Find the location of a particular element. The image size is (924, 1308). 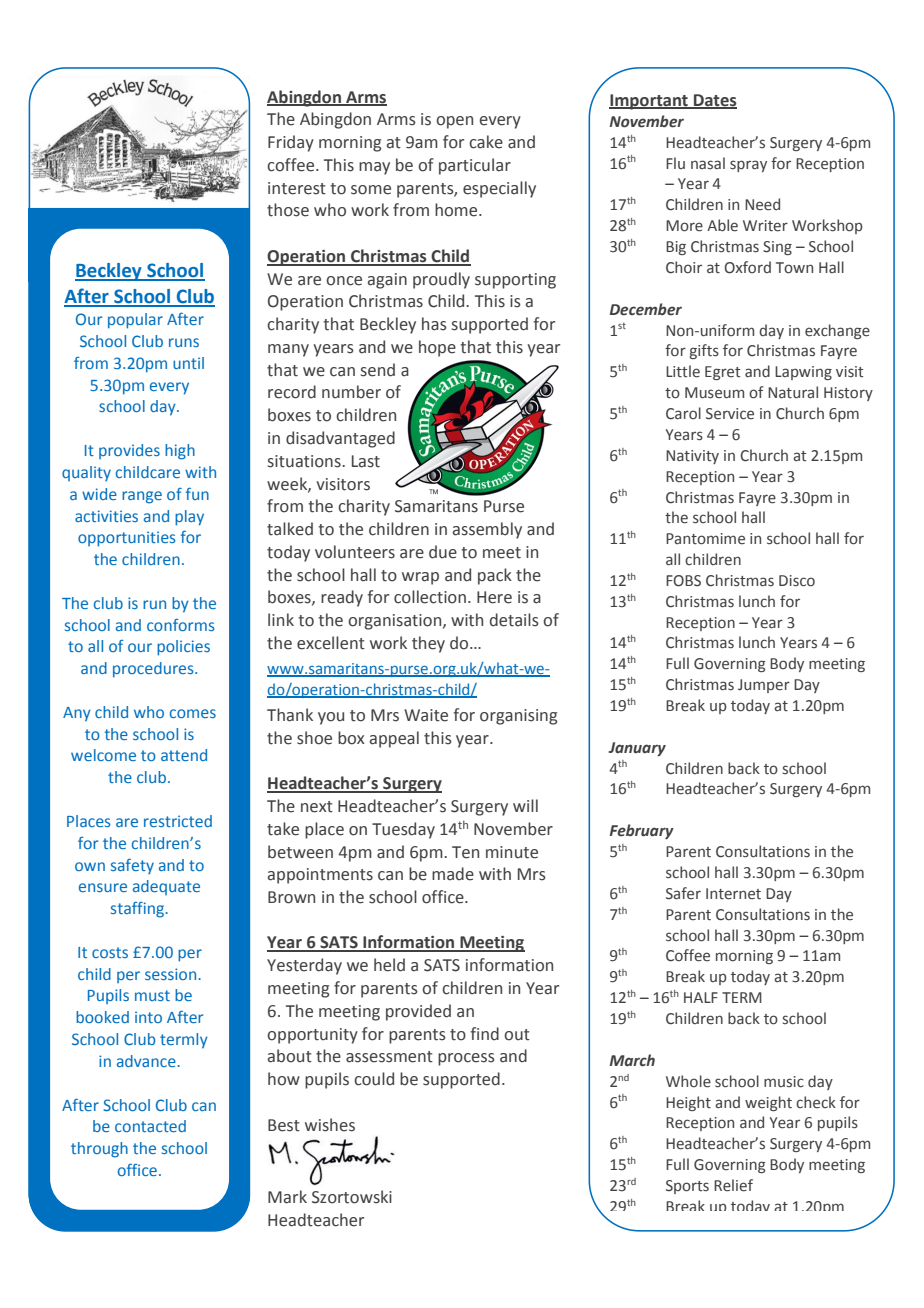

Relief is located at coordinates (733, 1185).
